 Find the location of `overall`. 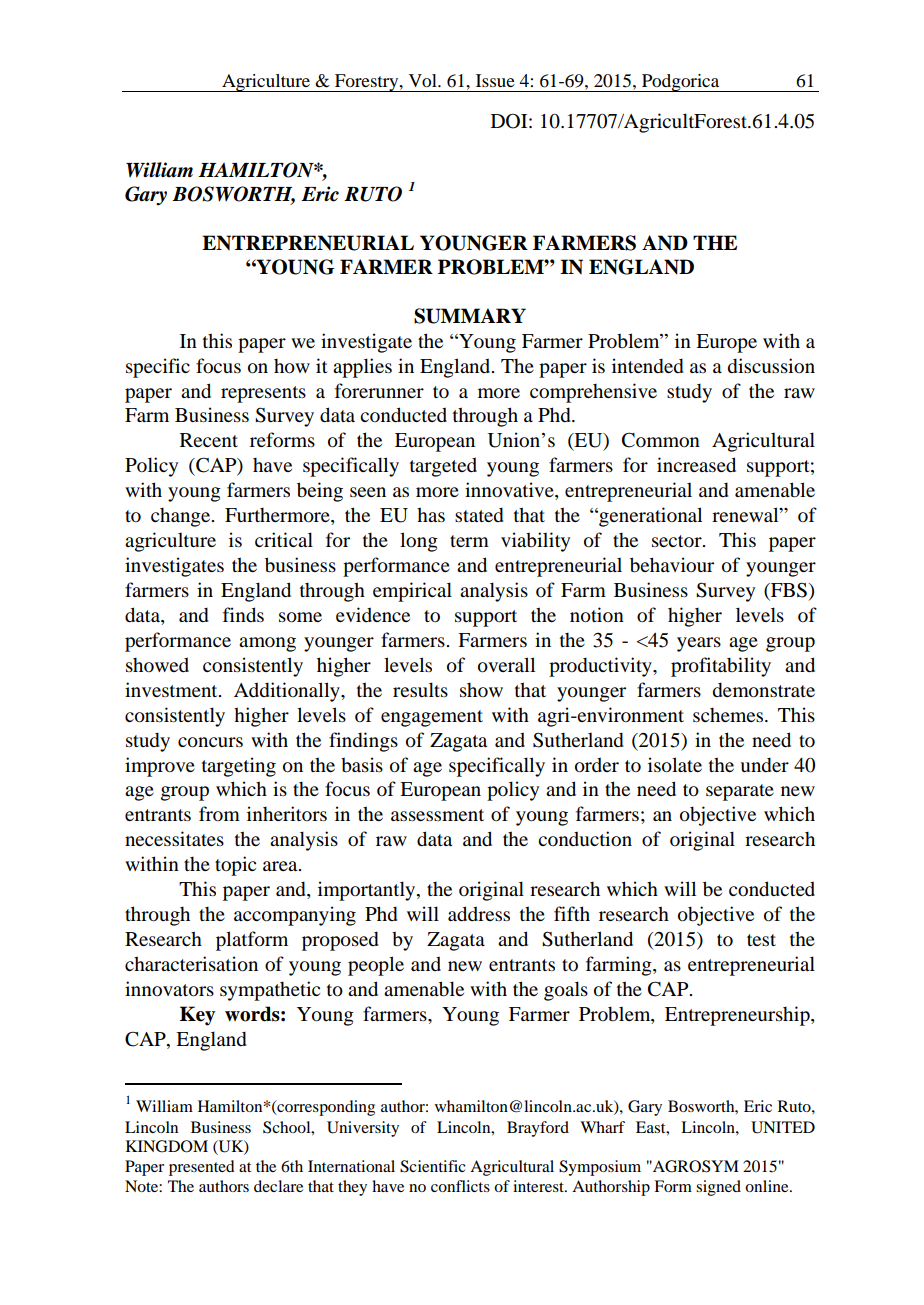

overall is located at coordinates (506, 665).
